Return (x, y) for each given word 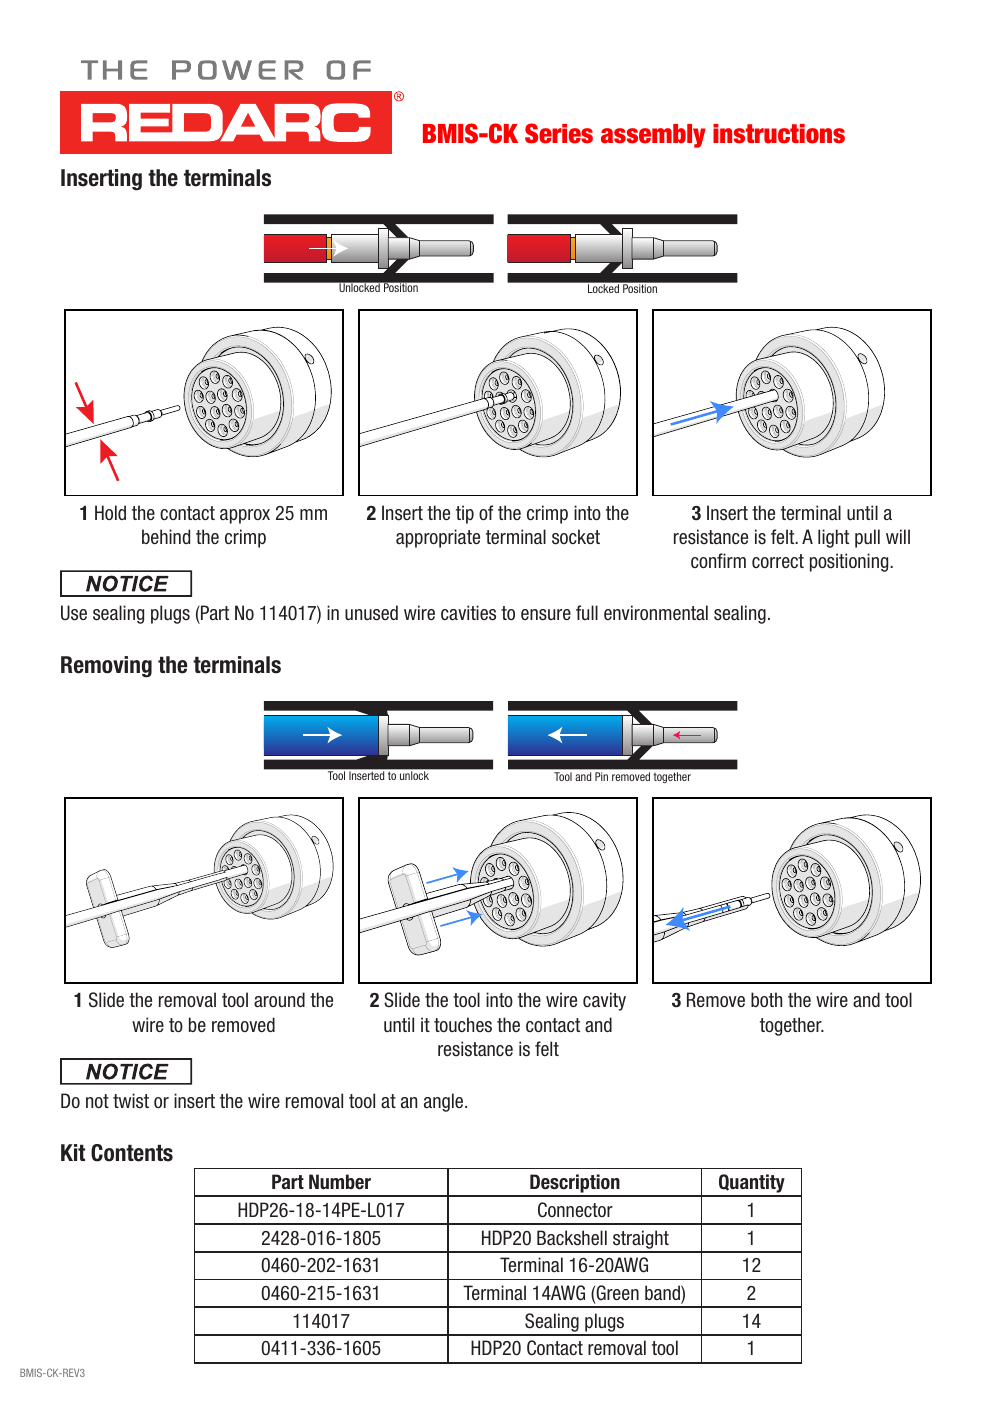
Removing (106, 667)
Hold (110, 512)
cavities (468, 613)
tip (465, 514)
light (833, 538)
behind (166, 537)
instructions (779, 134)
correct (778, 561)
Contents (132, 1153)
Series (559, 133)
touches (463, 1025)
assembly (653, 136)
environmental (656, 613)
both (766, 999)
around (279, 1000)
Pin (601, 776)
